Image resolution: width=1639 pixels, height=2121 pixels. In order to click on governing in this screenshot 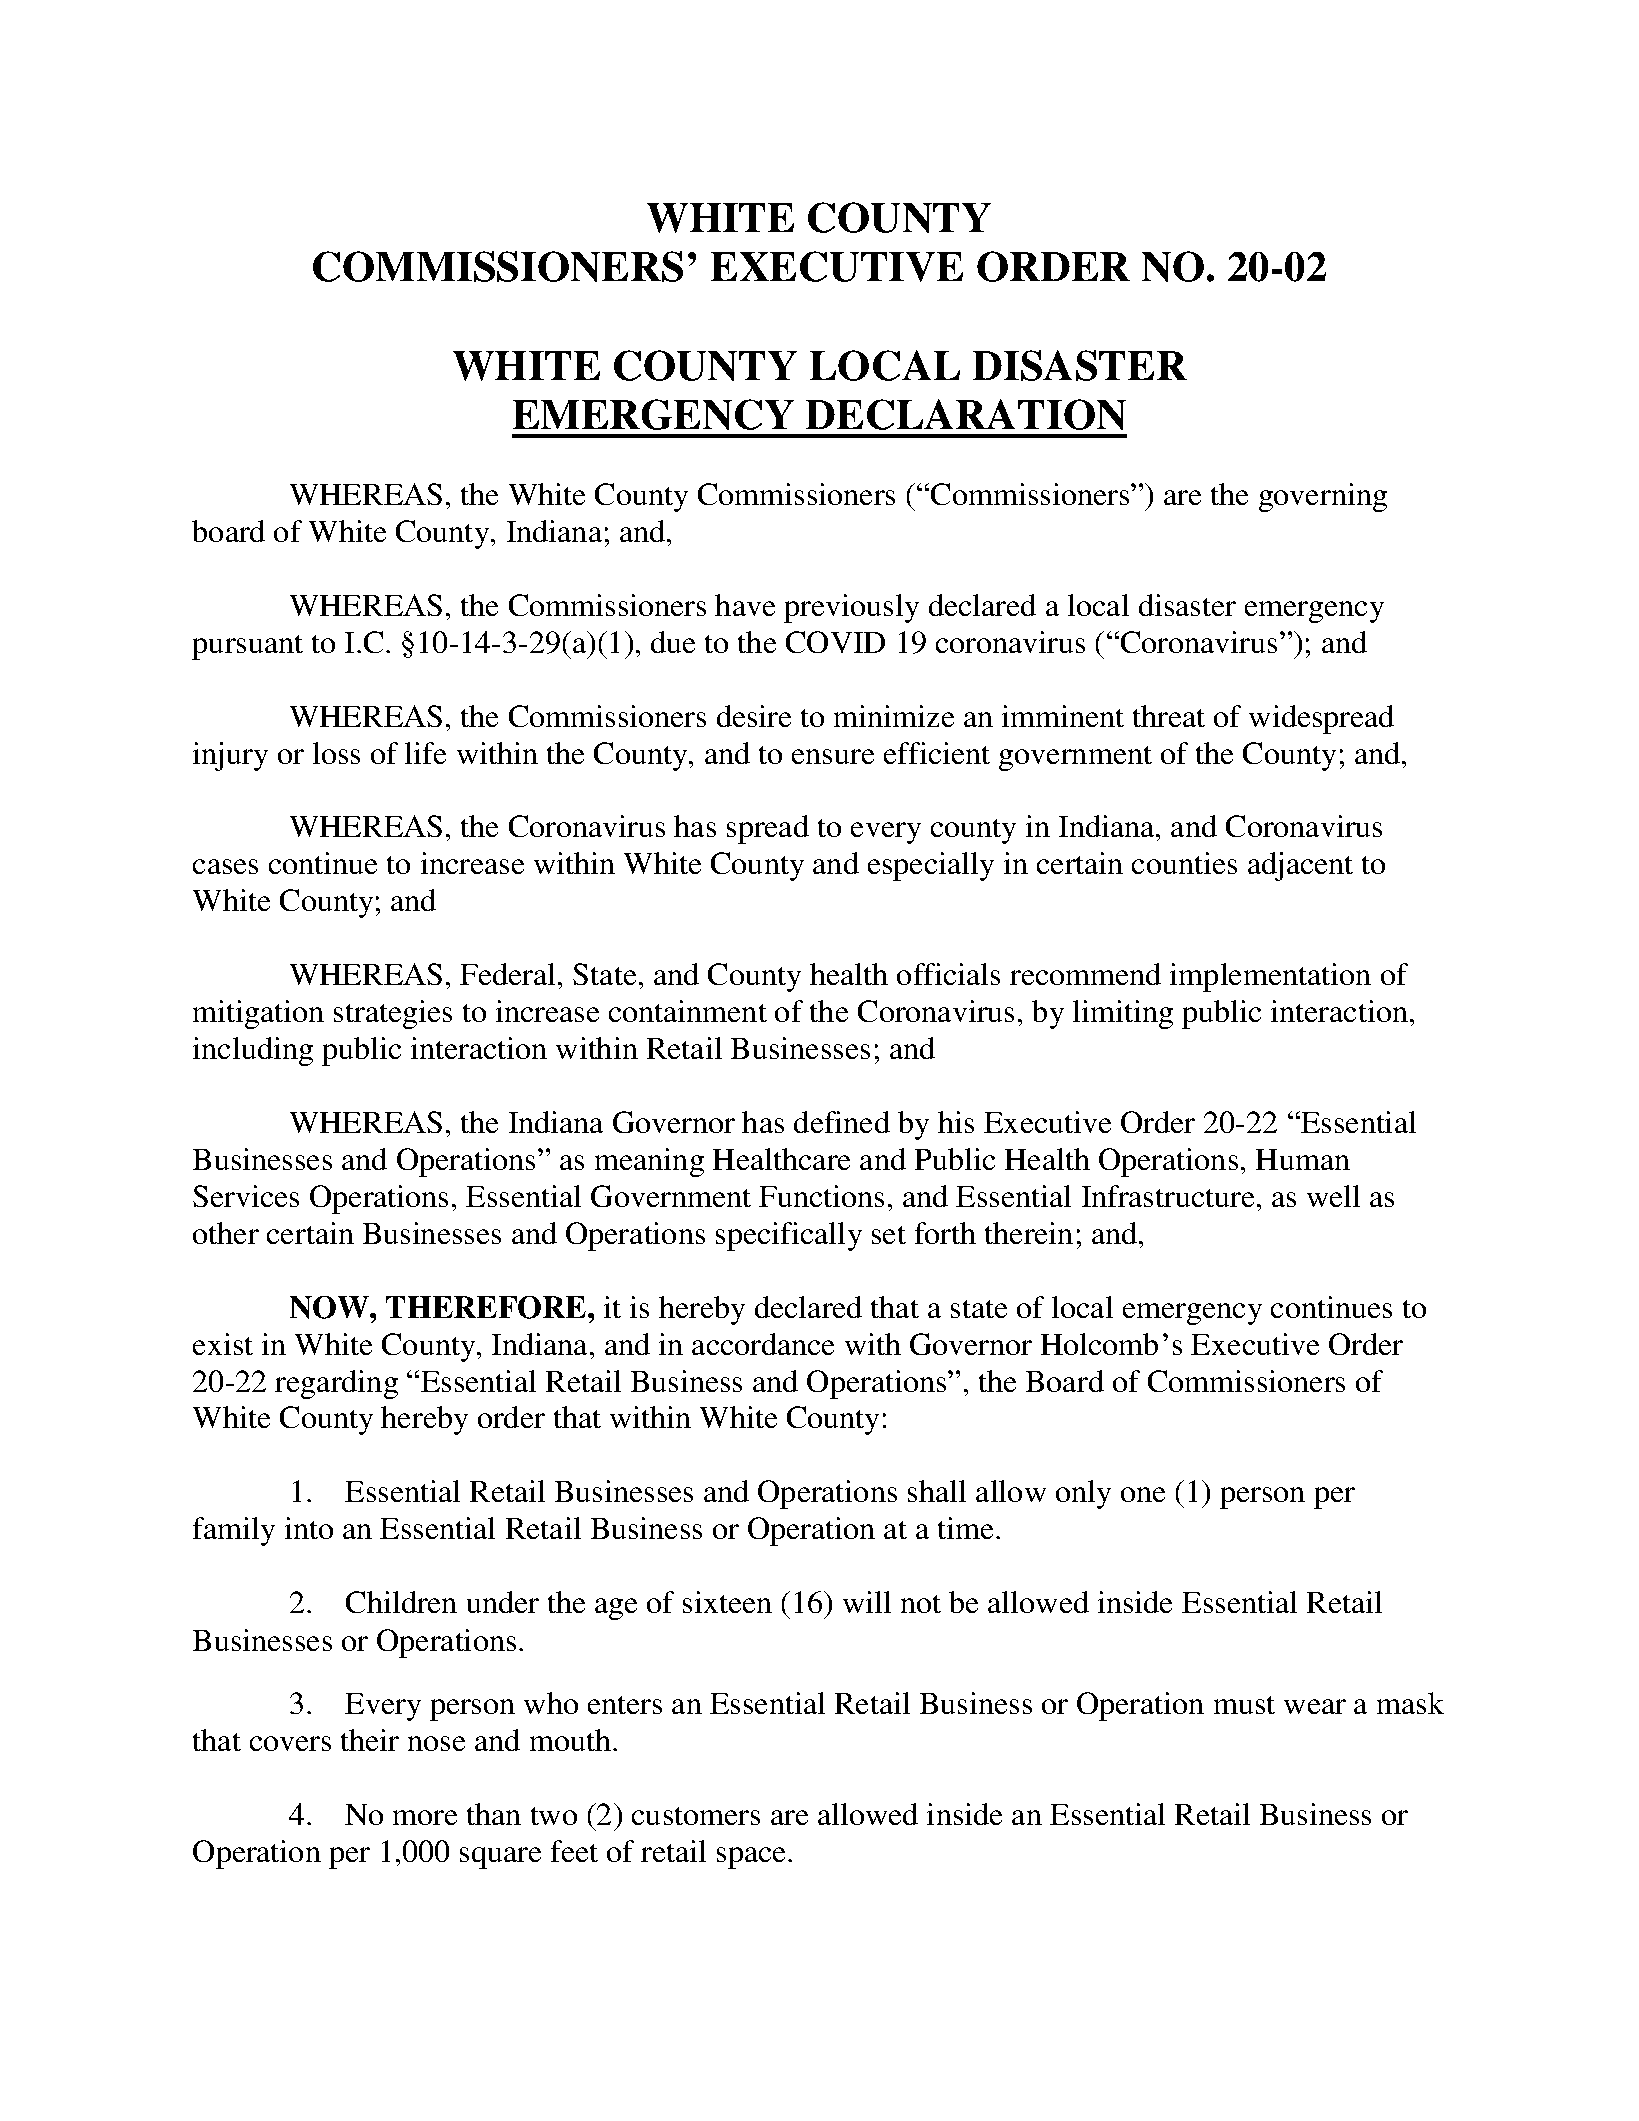, I will do `click(1323, 497)`.
